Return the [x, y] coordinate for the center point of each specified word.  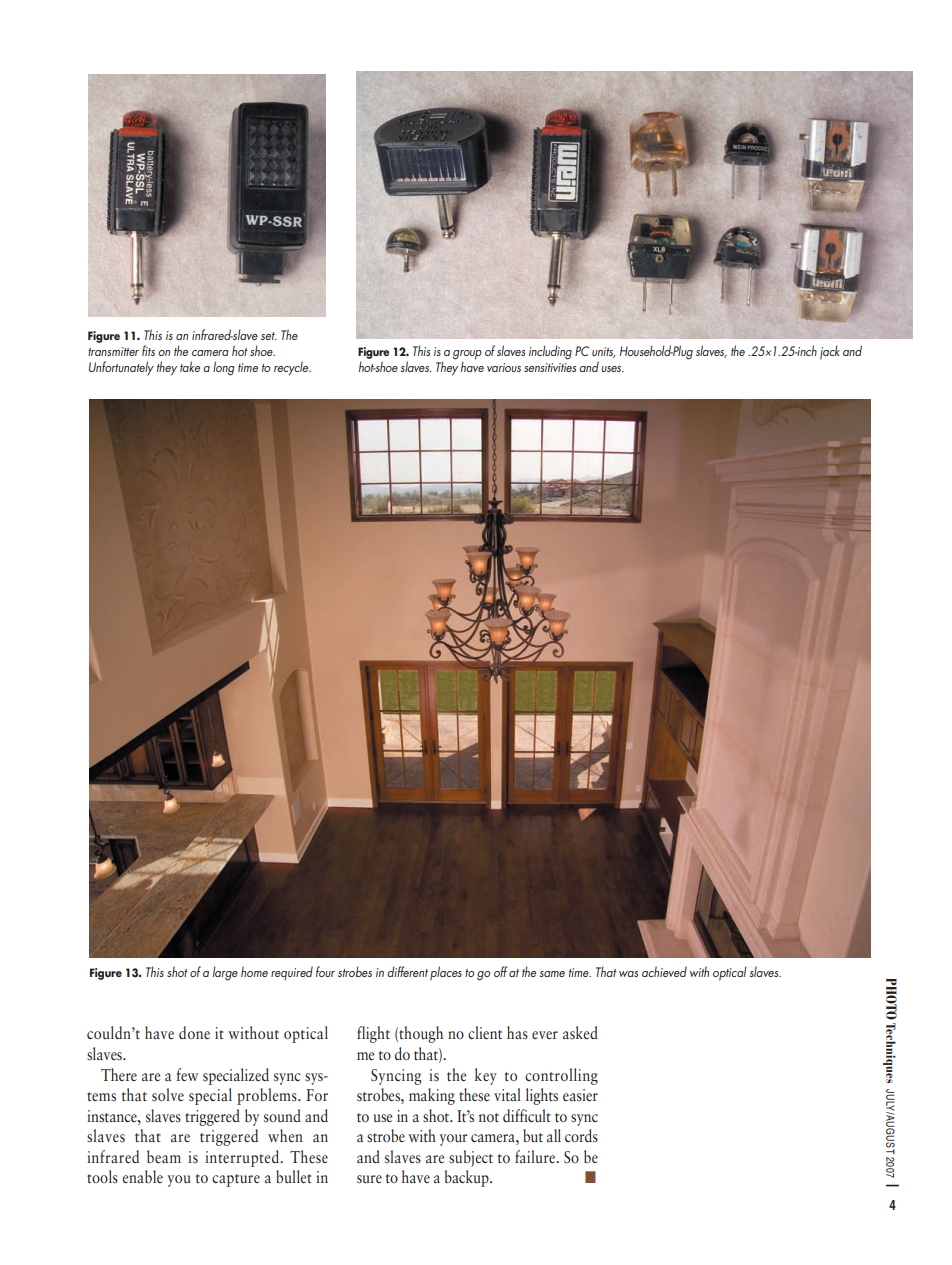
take [190, 366]
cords [581, 1135]
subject [471, 1158]
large [225, 973]
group [467, 356]
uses [612, 369]
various [504, 367]
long [223, 368]
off [500, 971]
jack [830, 352]
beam [164, 1156]
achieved [664, 971]
